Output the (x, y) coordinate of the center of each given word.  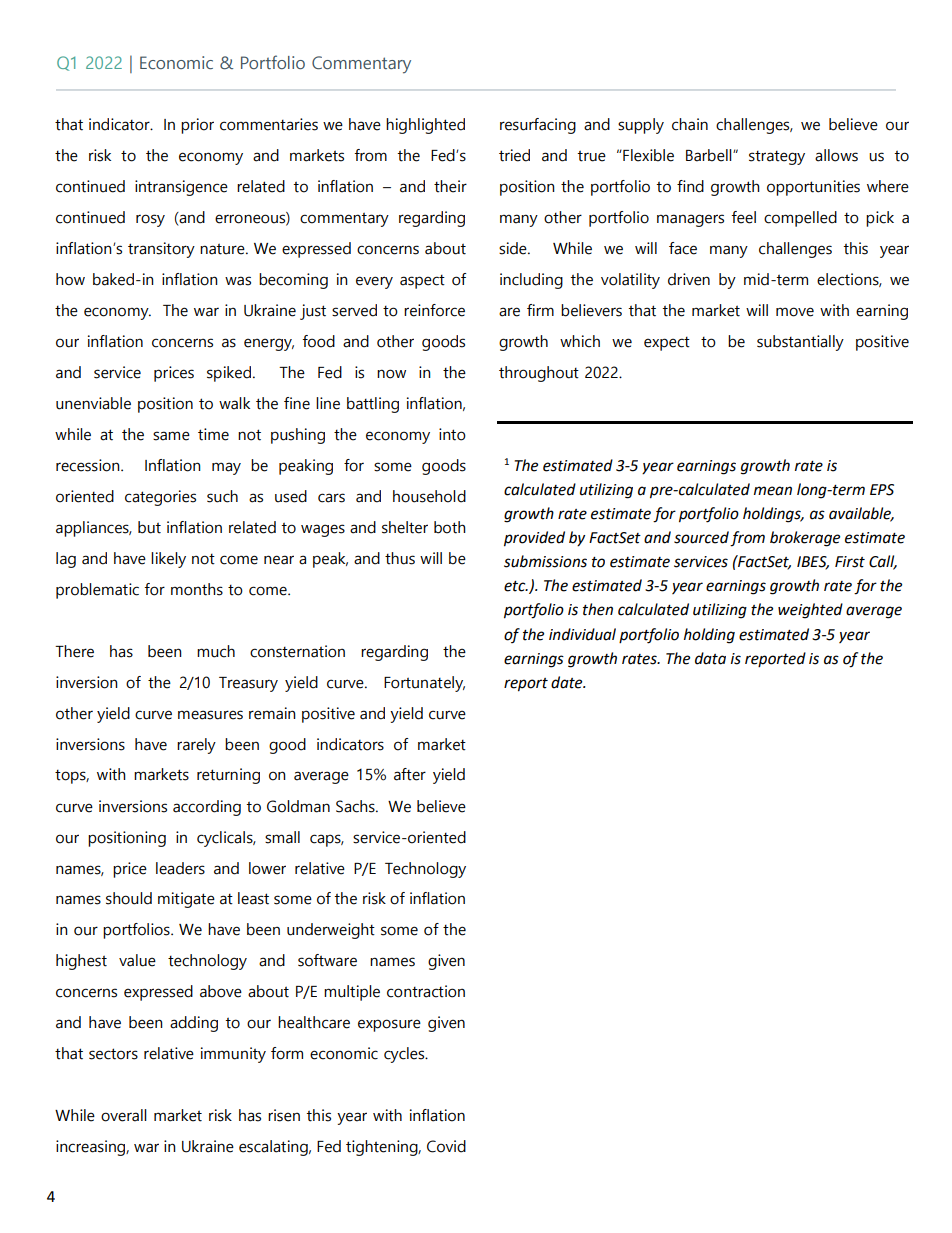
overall (124, 1115)
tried (514, 155)
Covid (446, 1146)
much (216, 651)
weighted (810, 611)
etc (516, 586)
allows (836, 155)
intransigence (181, 188)
